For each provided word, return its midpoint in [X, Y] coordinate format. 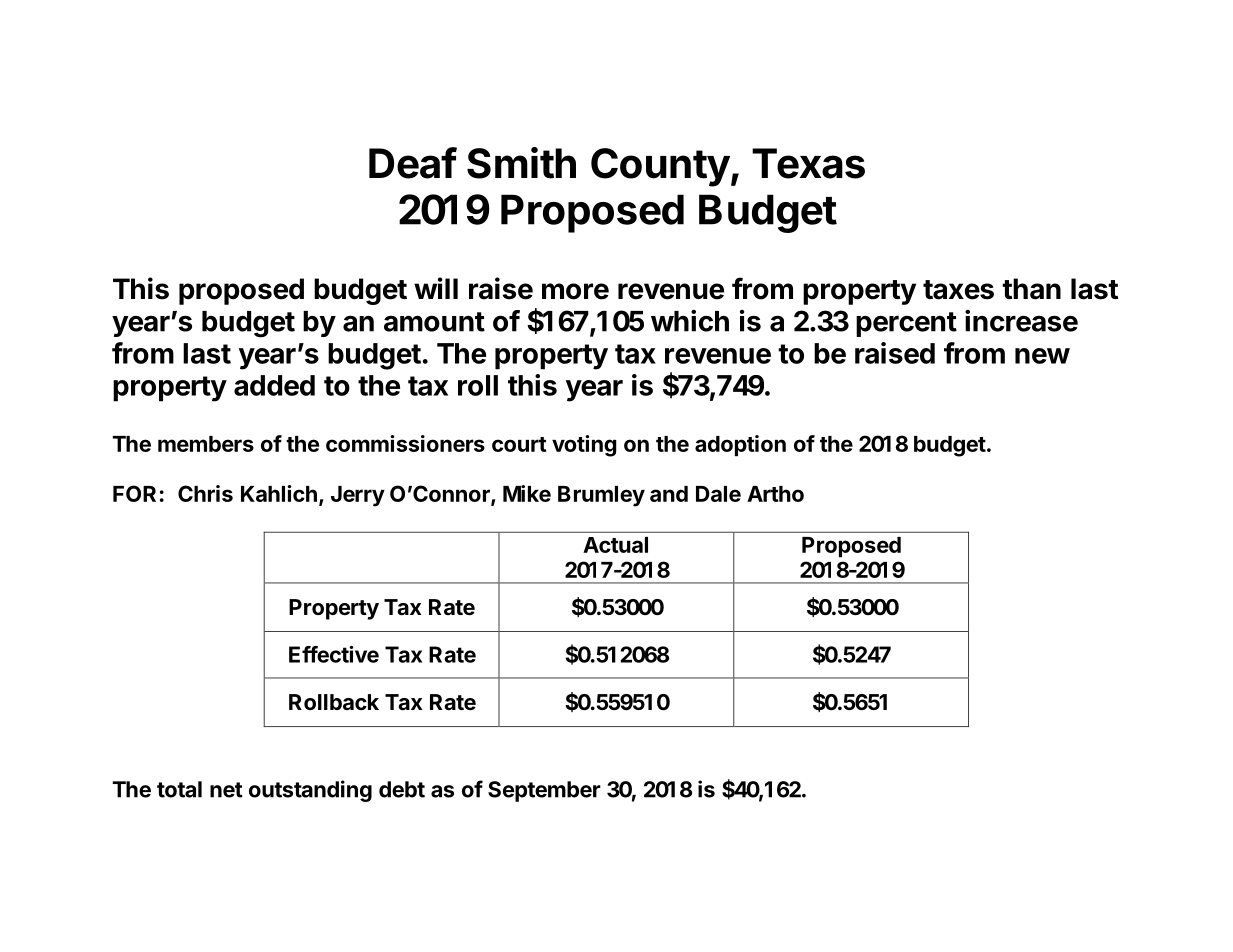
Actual [615, 545]
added [274, 385]
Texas [808, 163]
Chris [205, 493]
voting [584, 446]
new [1042, 356]
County [660, 167]
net [226, 790]
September [544, 791]
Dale [718, 494]
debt [402, 789]
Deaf [413, 163]
